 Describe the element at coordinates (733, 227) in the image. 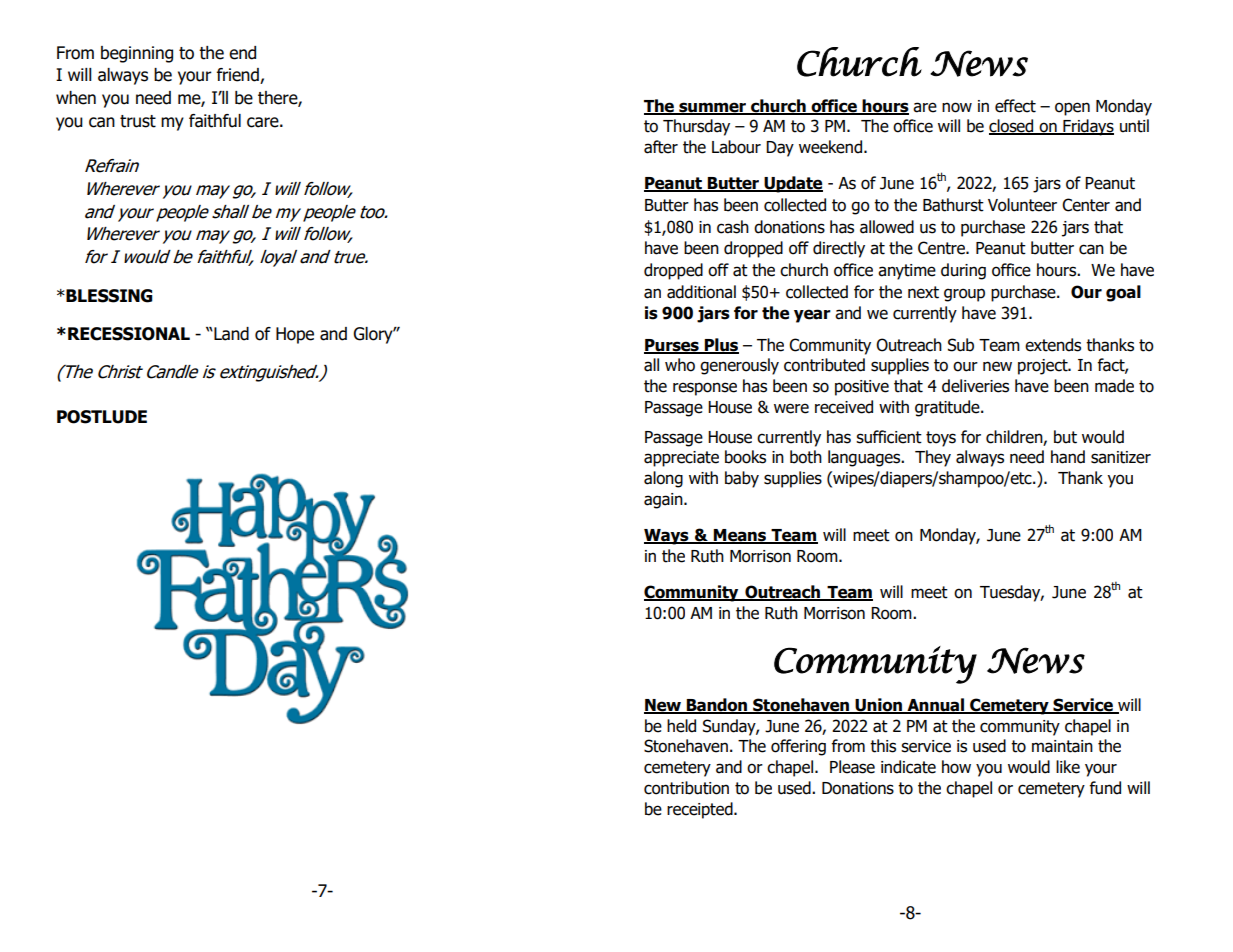

I see `cash` at that location.
